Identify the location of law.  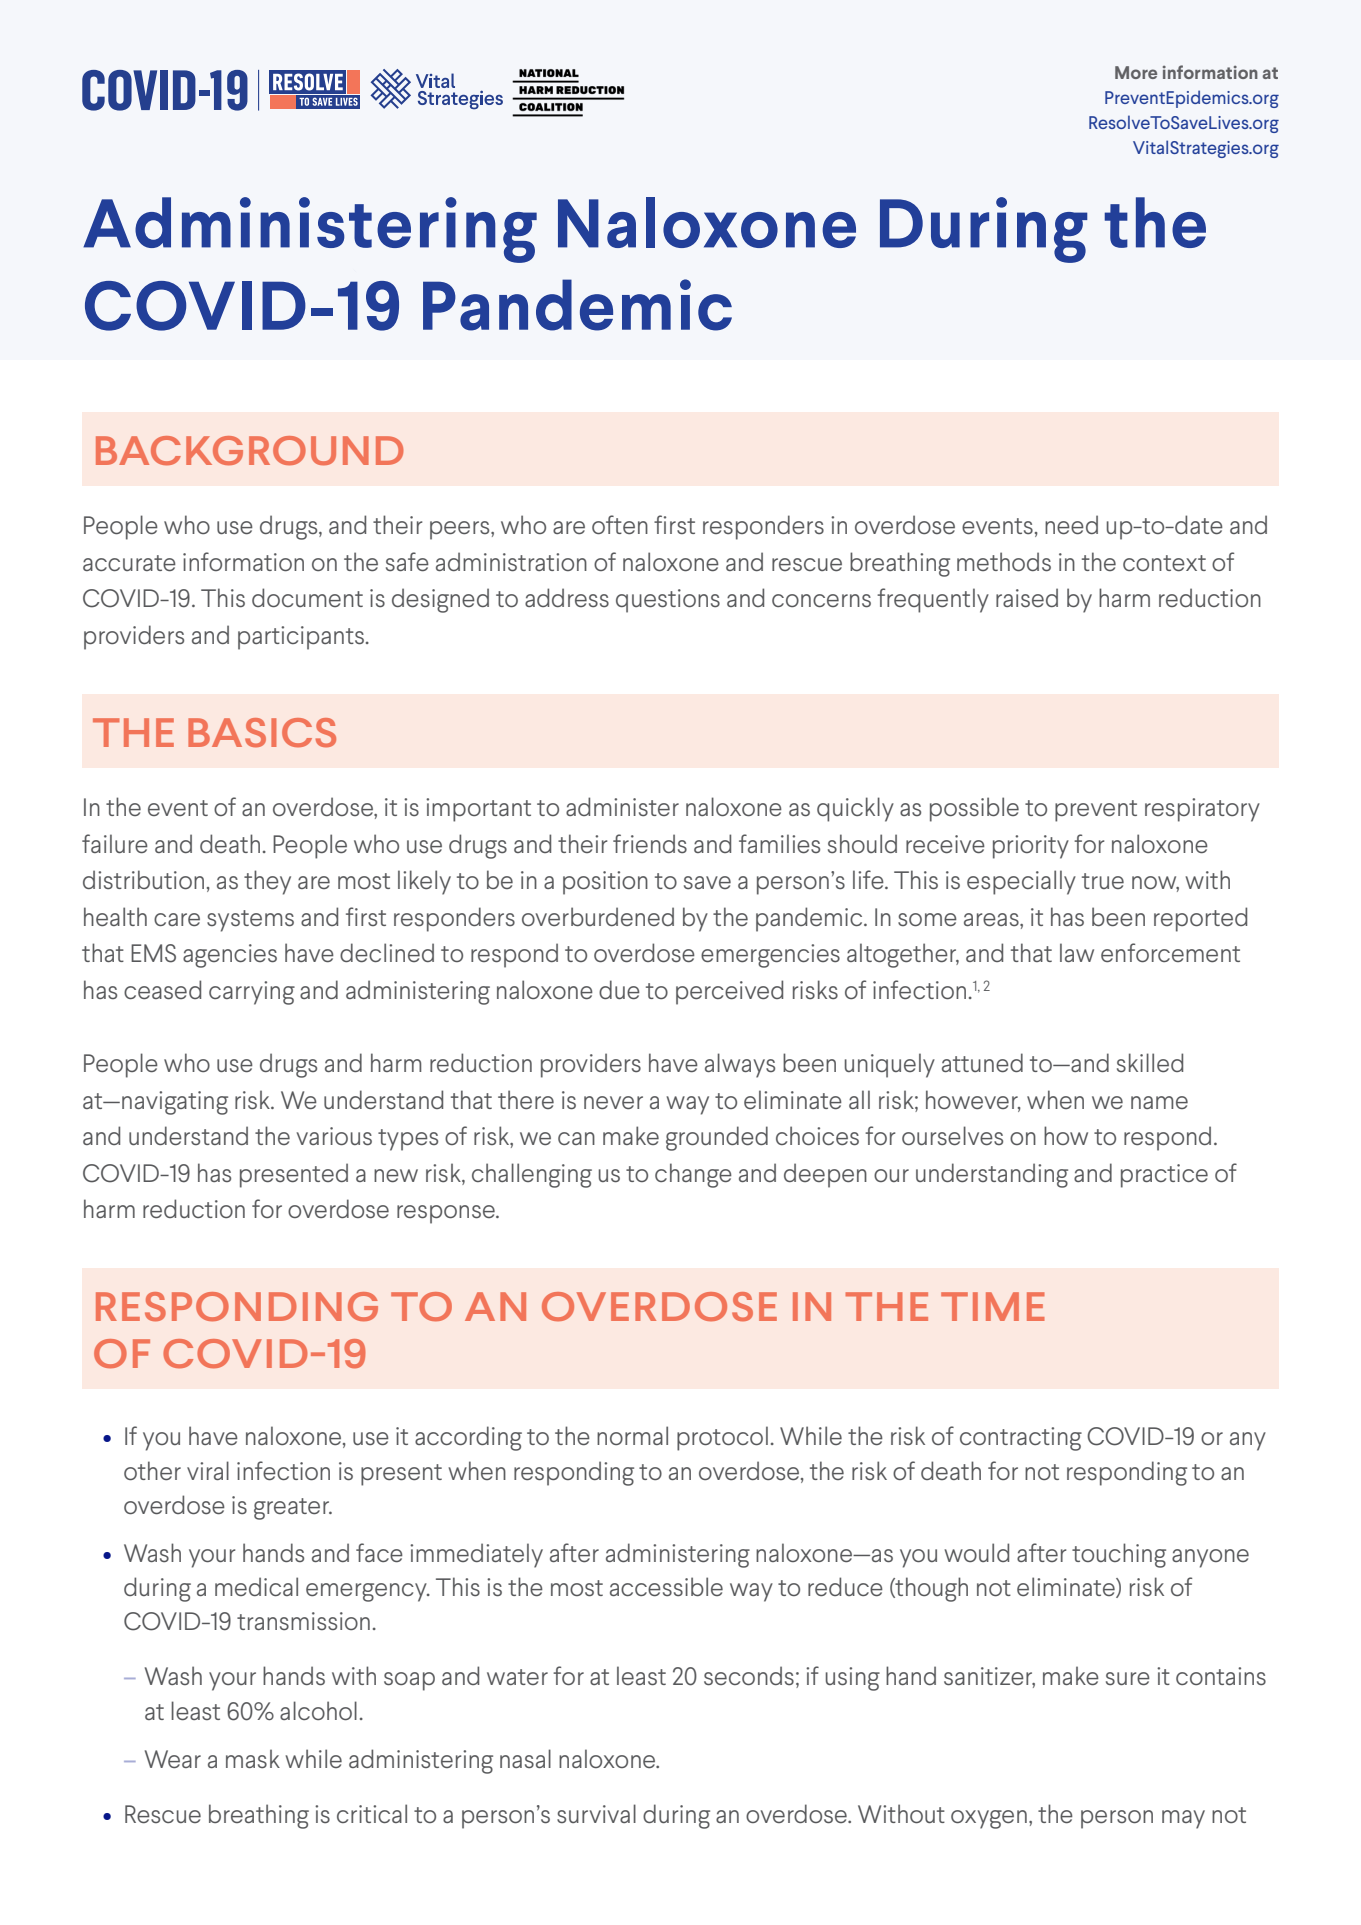
(1077, 952).
